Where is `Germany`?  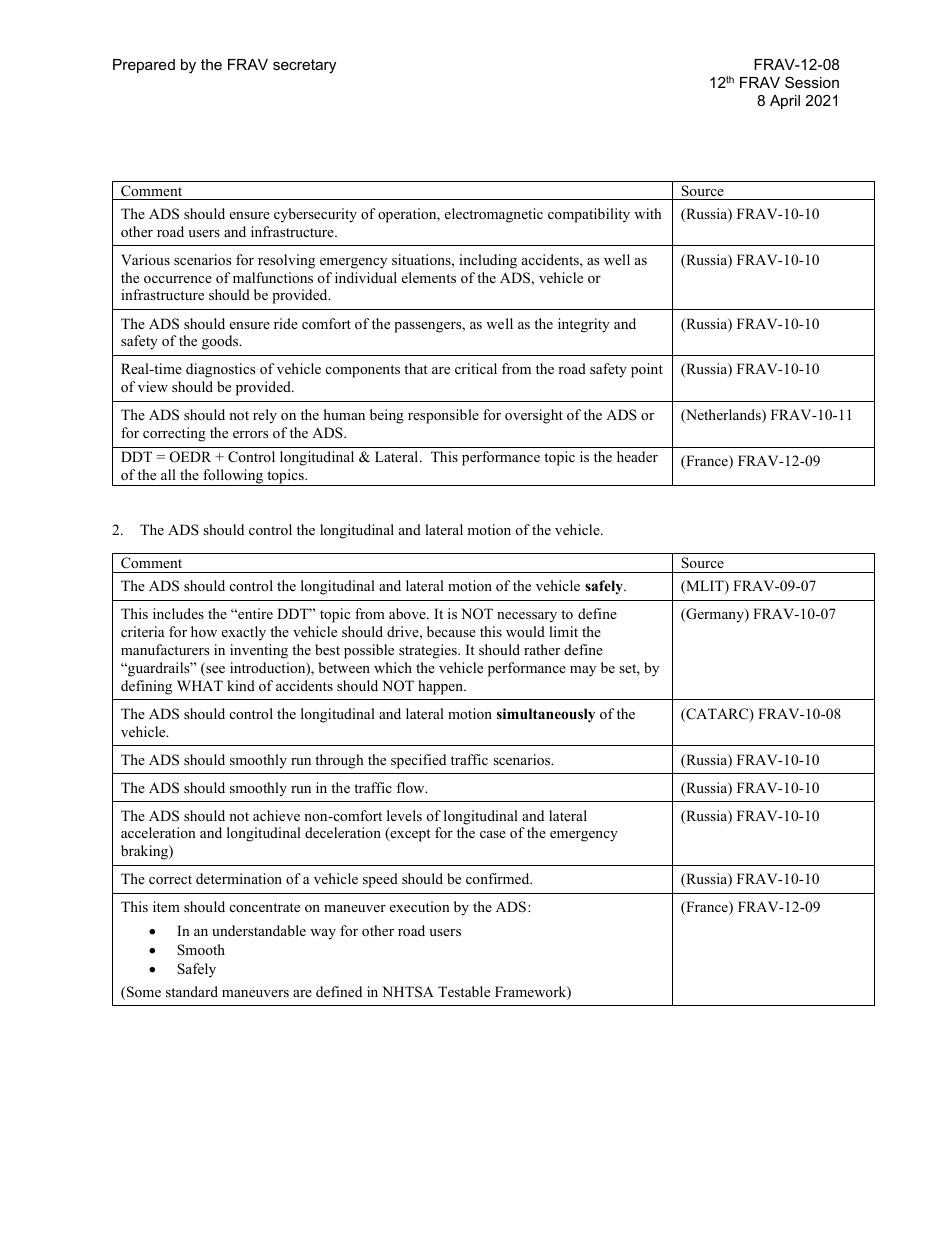
Germany is located at coordinates (715, 615).
